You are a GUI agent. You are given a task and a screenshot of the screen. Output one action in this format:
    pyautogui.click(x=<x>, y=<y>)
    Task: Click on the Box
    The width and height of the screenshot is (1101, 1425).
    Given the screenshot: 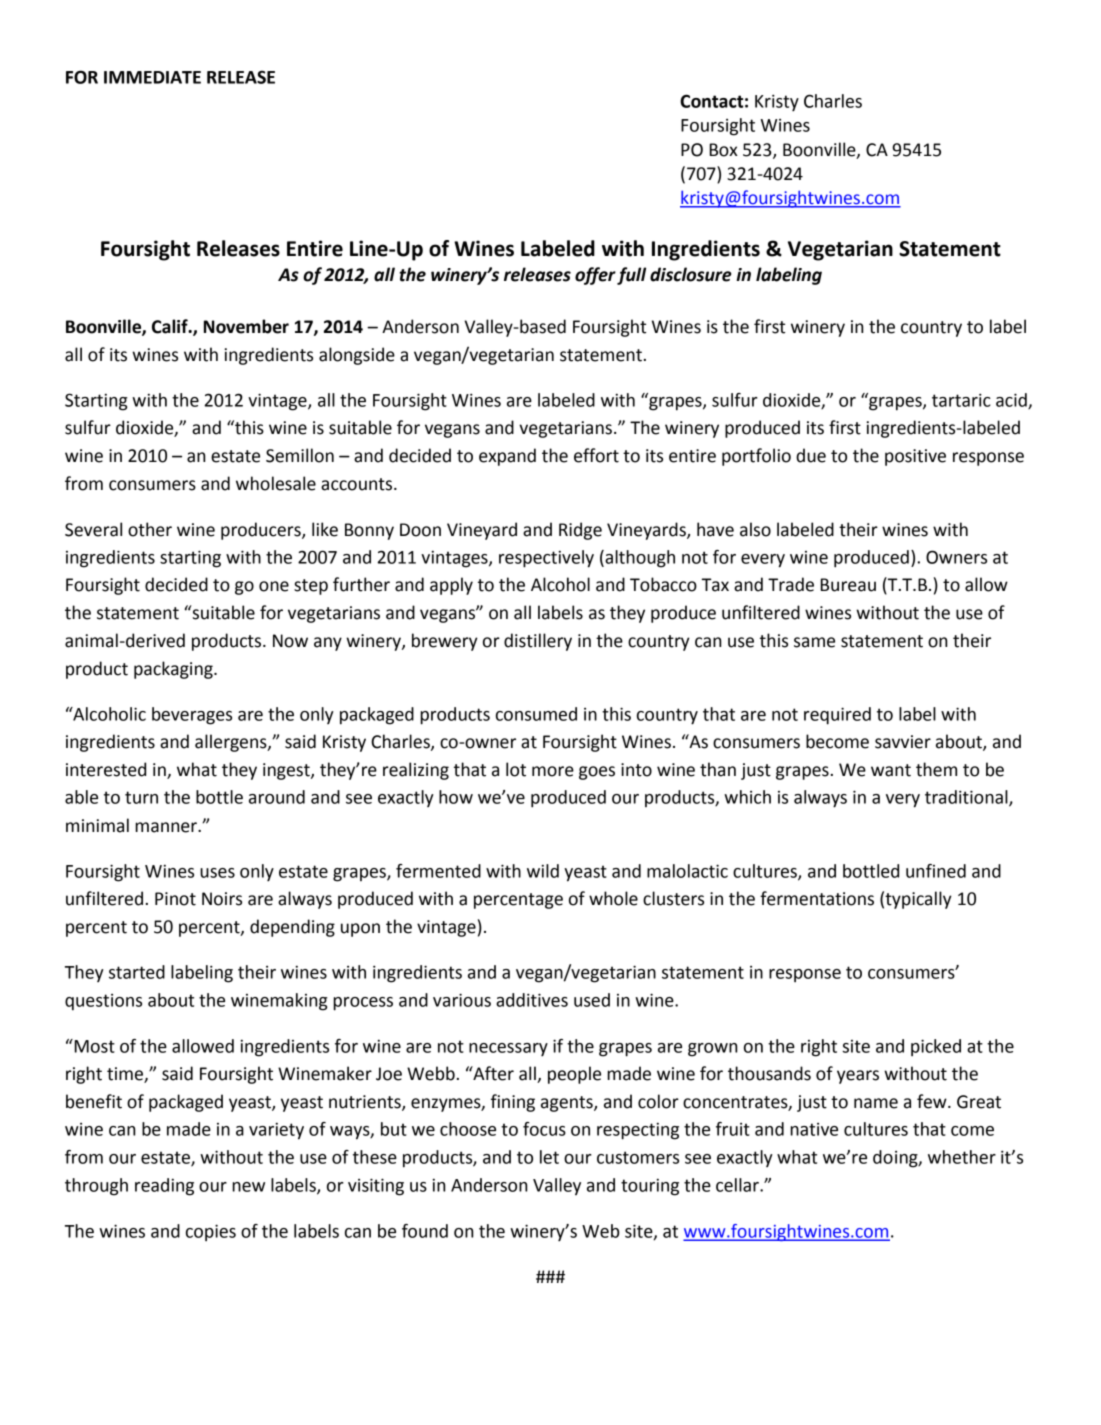 What is the action you would take?
    pyautogui.click(x=724, y=150)
